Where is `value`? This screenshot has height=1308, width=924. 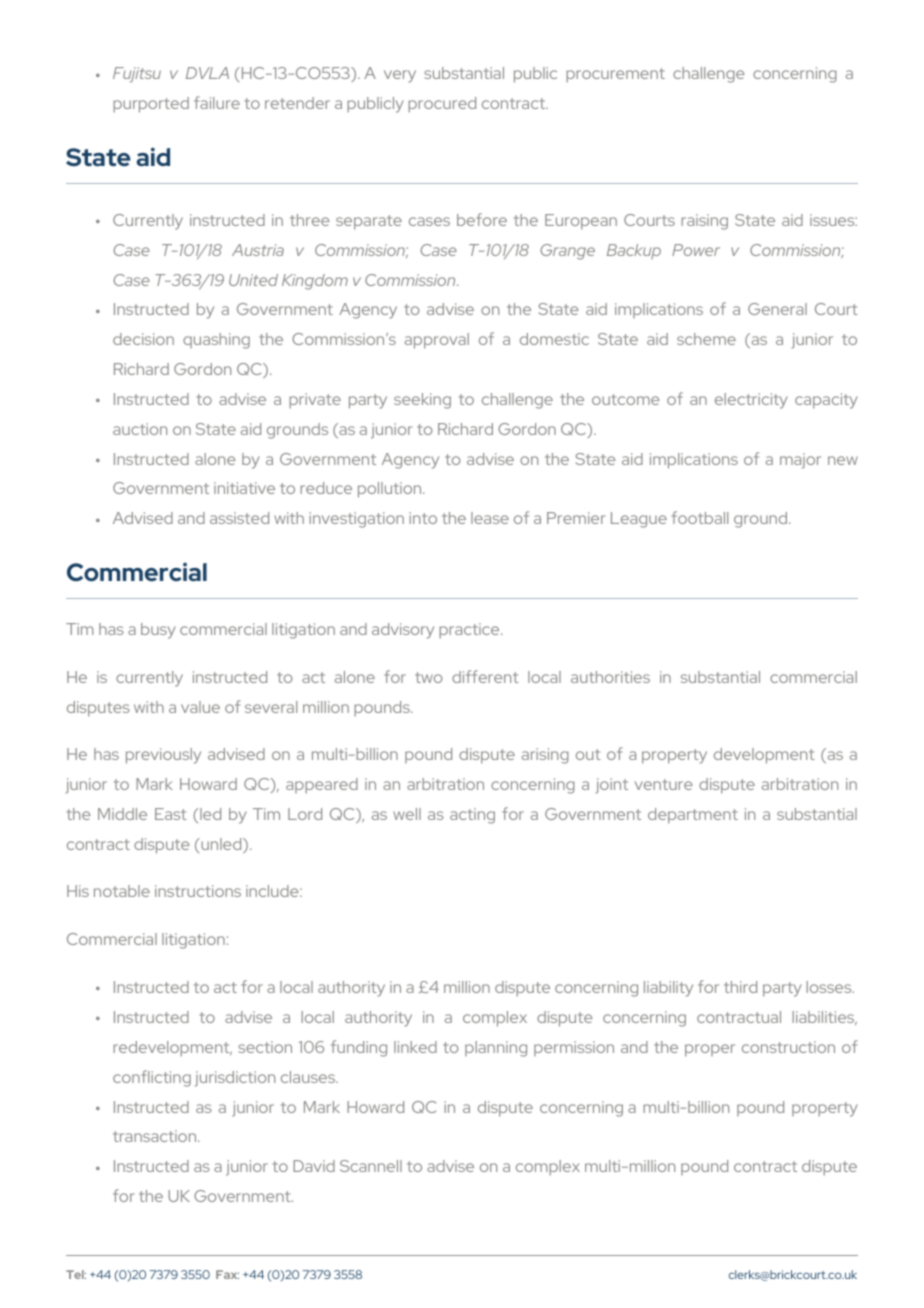
value is located at coordinates (200, 707).
